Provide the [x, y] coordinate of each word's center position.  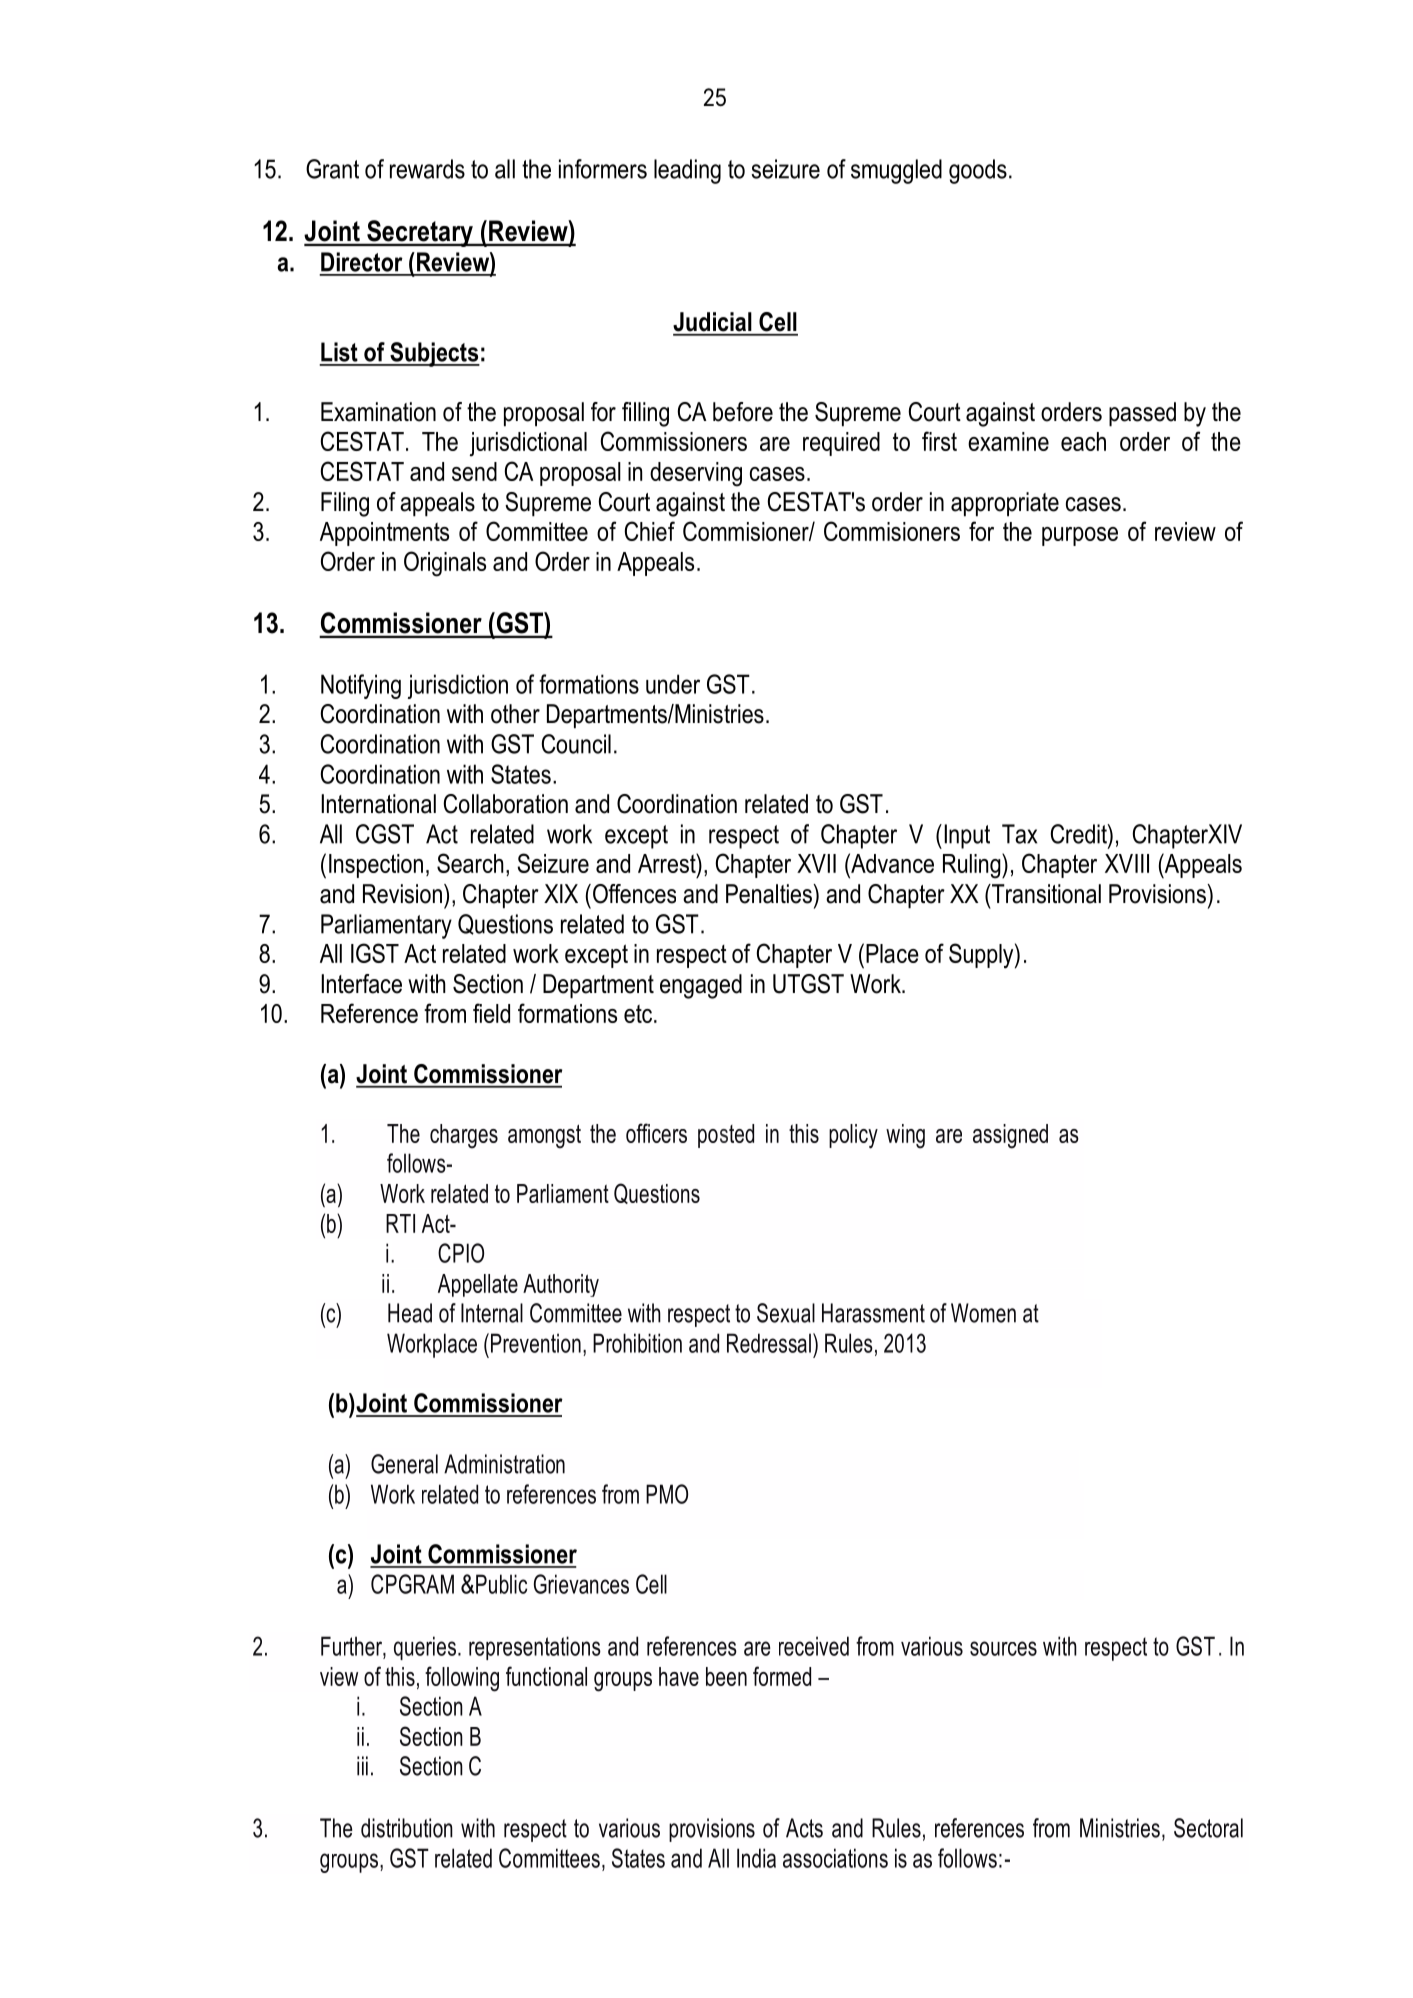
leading [687, 171]
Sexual [786, 1313]
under [673, 684]
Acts [804, 1828]
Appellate [478, 1285]
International [378, 804]
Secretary [420, 233]
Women [983, 1313]
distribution [407, 1828]
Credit [1079, 834]
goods [978, 171]
